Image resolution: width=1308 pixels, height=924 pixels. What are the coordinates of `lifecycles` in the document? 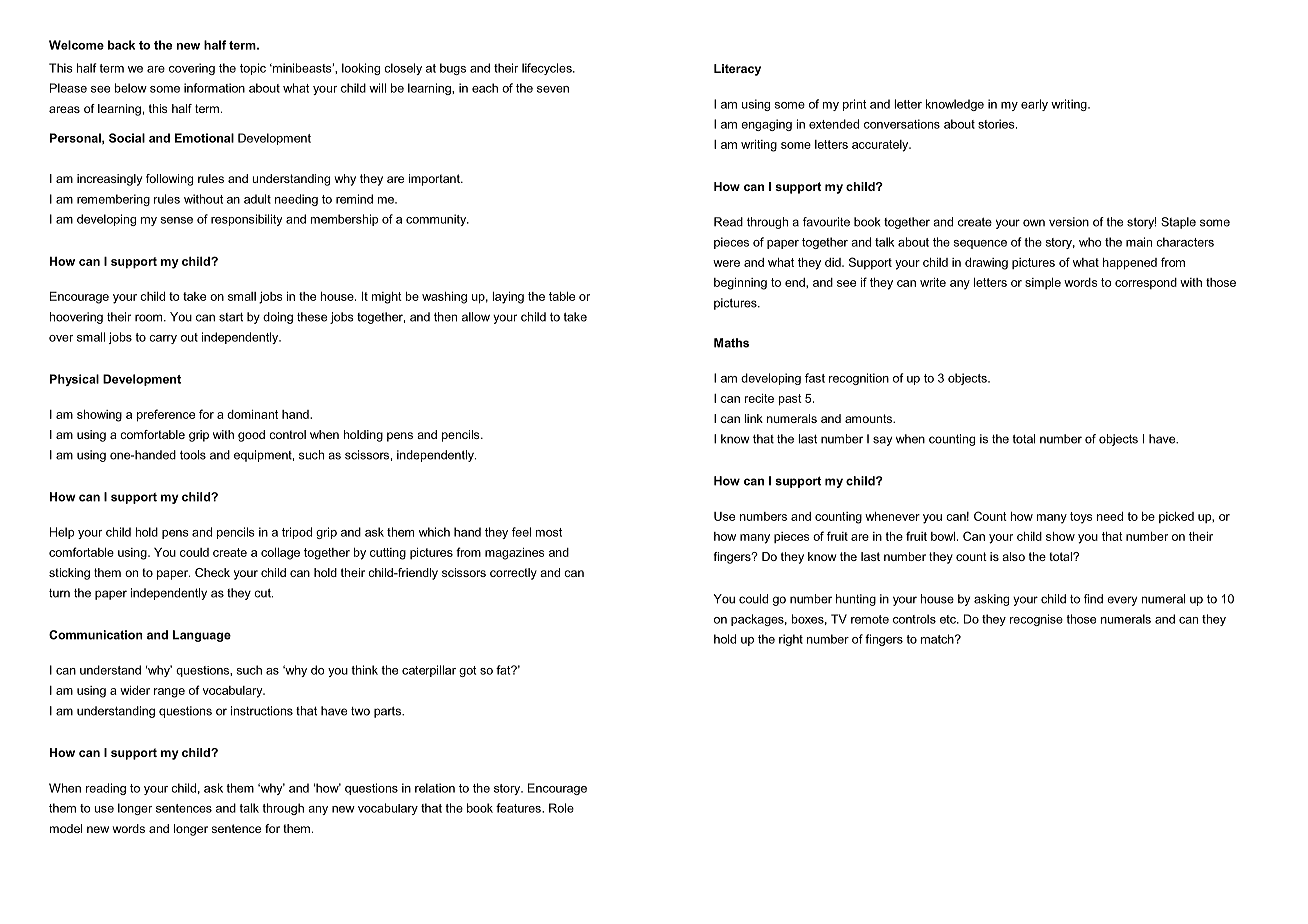 It's located at (548, 69).
